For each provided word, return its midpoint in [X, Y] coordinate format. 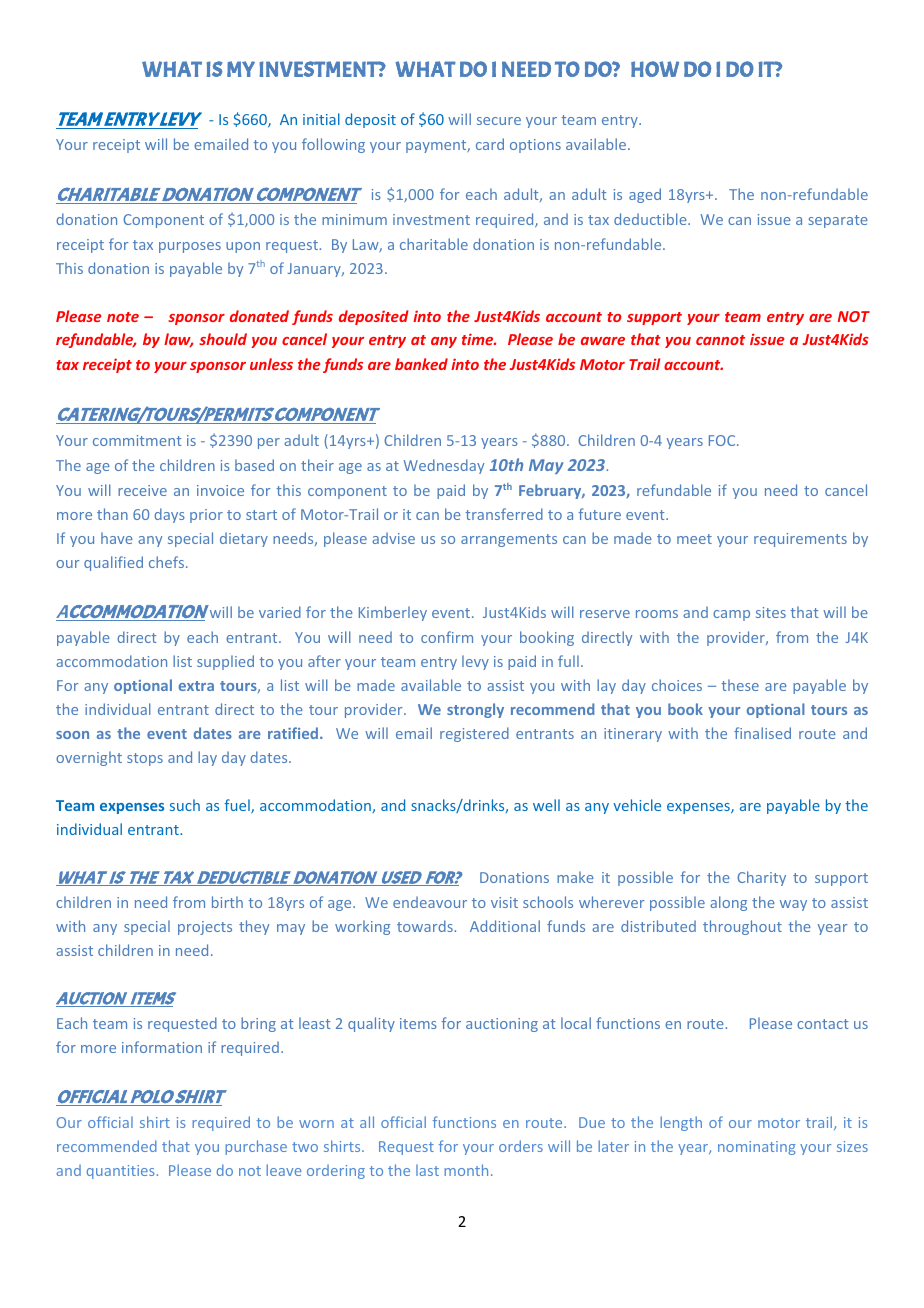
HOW [655, 69]
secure [499, 121]
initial [321, 119]
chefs [168, 562]
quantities [120, 1172]
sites [771, 612]
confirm [447, 637]
